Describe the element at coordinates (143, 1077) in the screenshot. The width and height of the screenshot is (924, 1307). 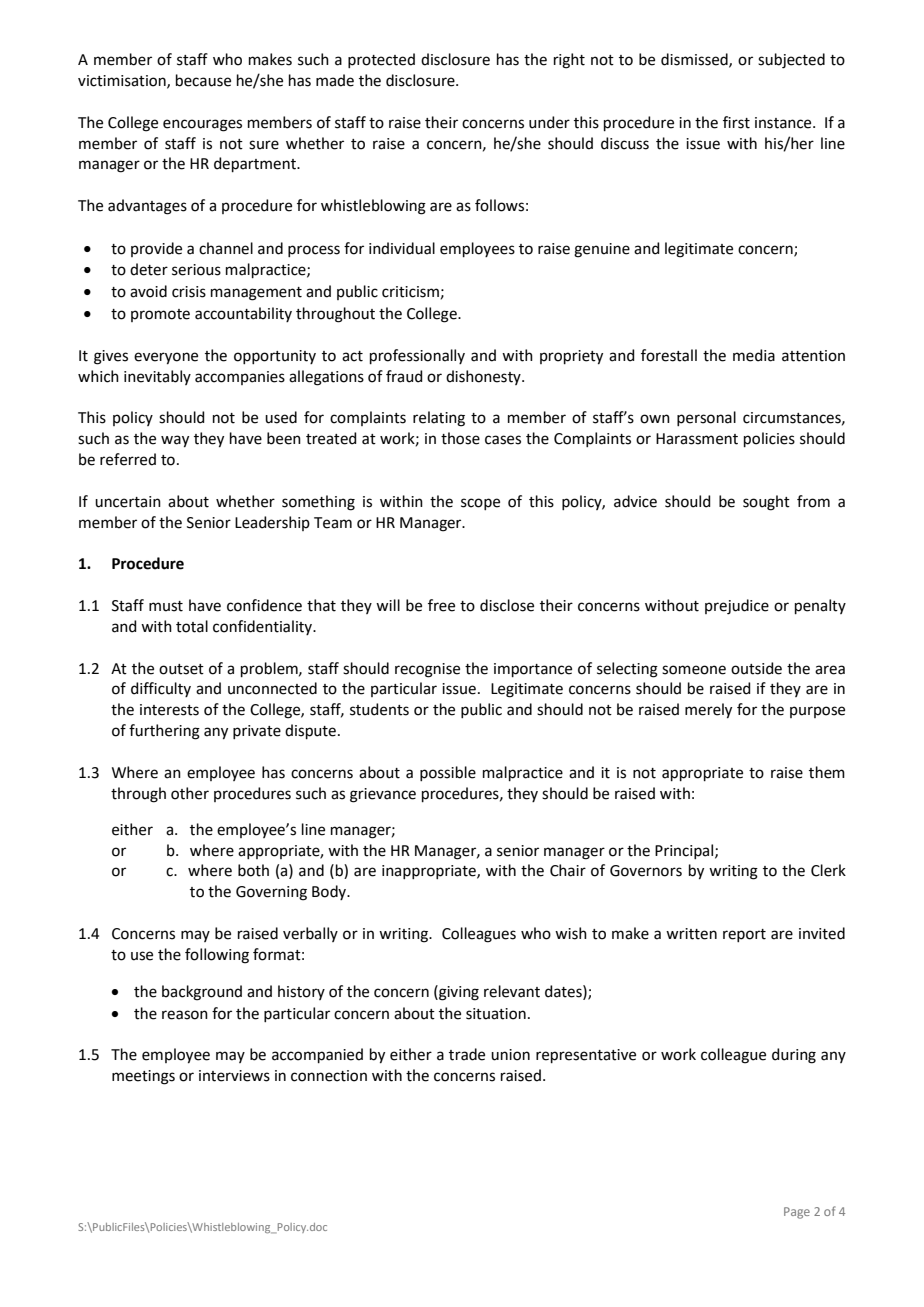
I see `meetings` at that location.
